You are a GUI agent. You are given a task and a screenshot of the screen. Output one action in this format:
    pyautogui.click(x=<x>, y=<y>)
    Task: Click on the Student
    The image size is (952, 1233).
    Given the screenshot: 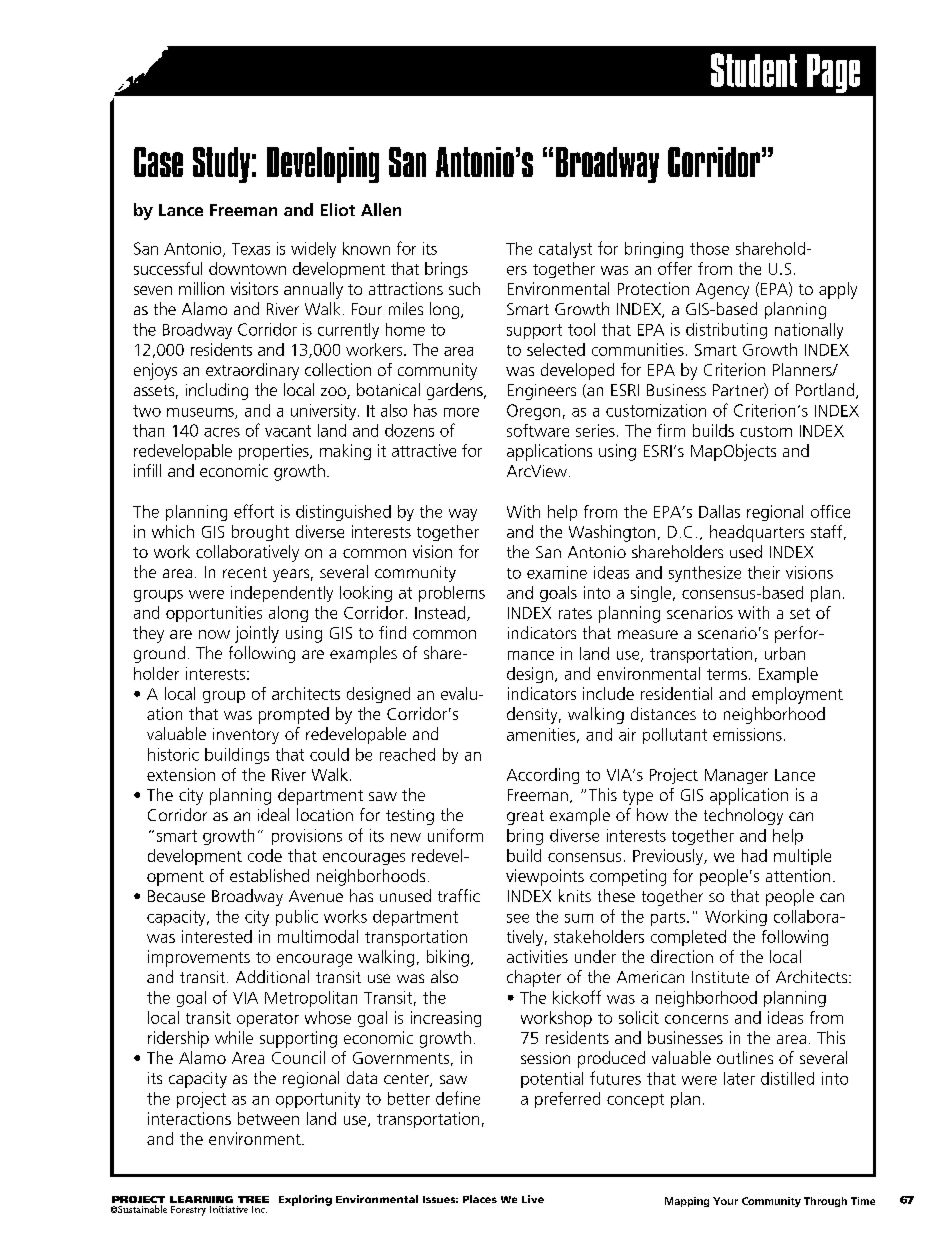 What is the action you would take?
    pyautogui.click(x=754, y=70)
